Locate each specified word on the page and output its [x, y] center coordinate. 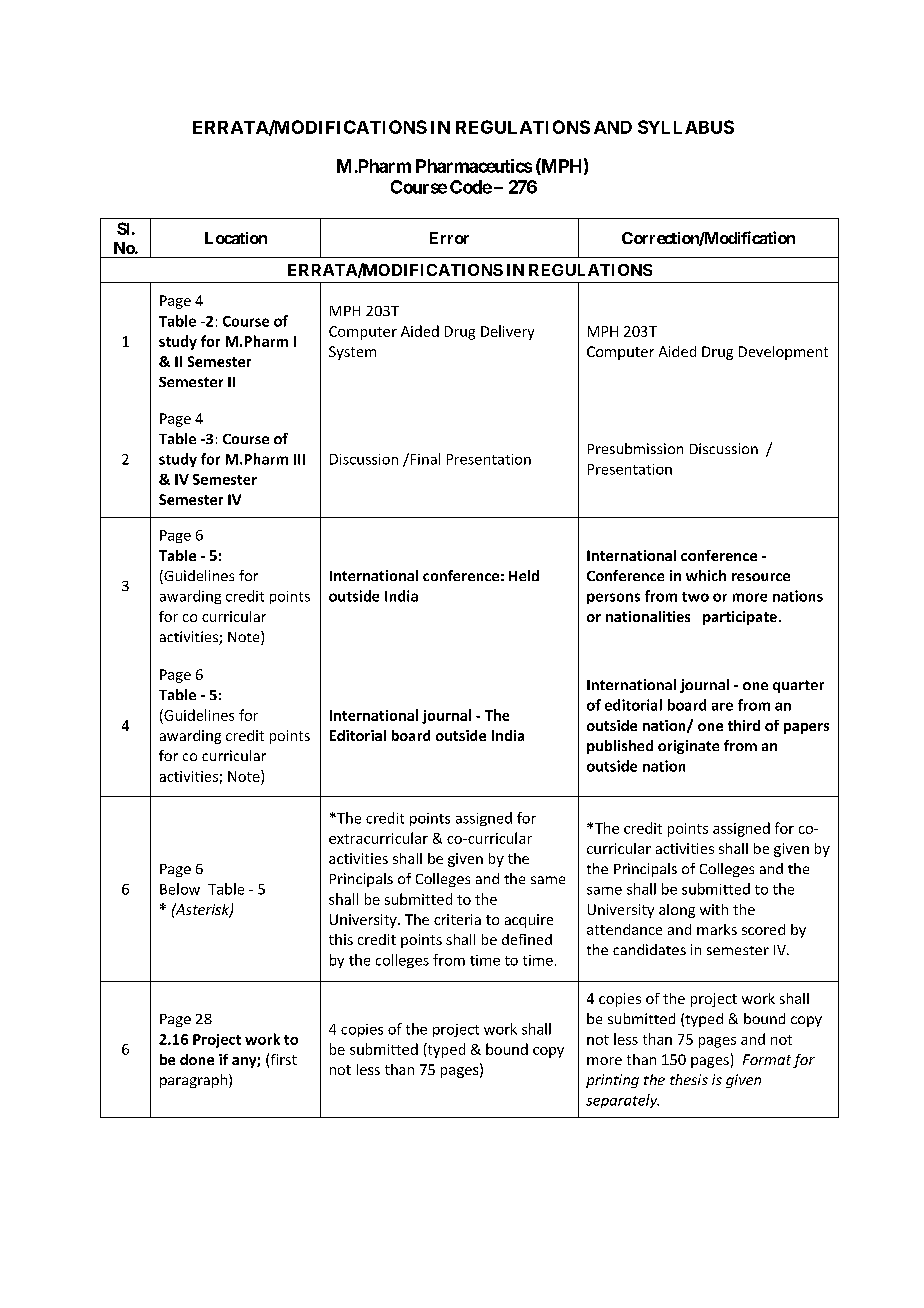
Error [449, 238]
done [197, 1059]
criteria [457, 919]
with [714, 909]
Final [425, 459]
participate [740, 618]
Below [180, 889]
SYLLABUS [686, 127]
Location [236, 238]
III [299, 459]
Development [783, 353]
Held [524, 575]
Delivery [507, 332]
